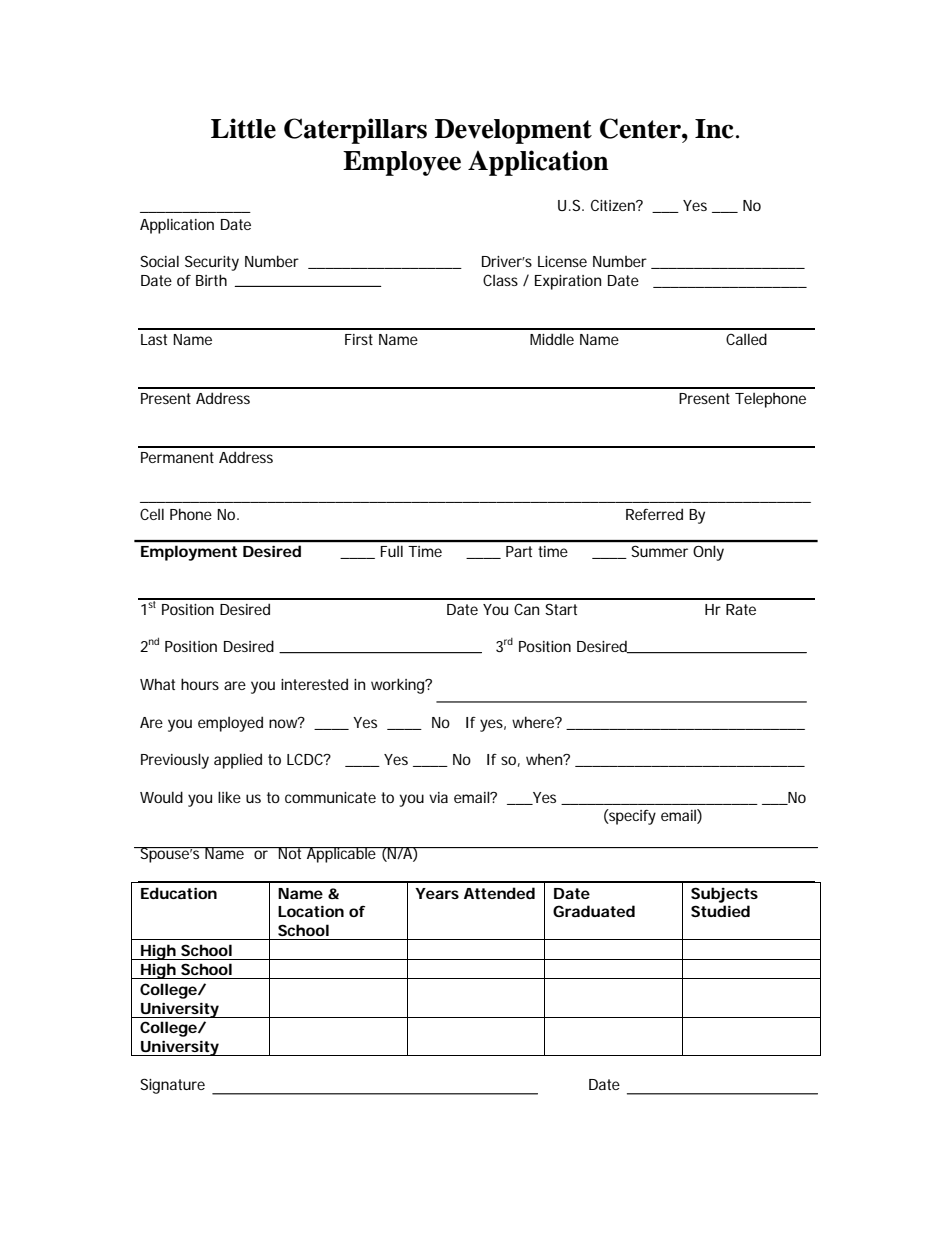 The image size is (952, 1233). I want to click on Employment, so click(189, 553).
